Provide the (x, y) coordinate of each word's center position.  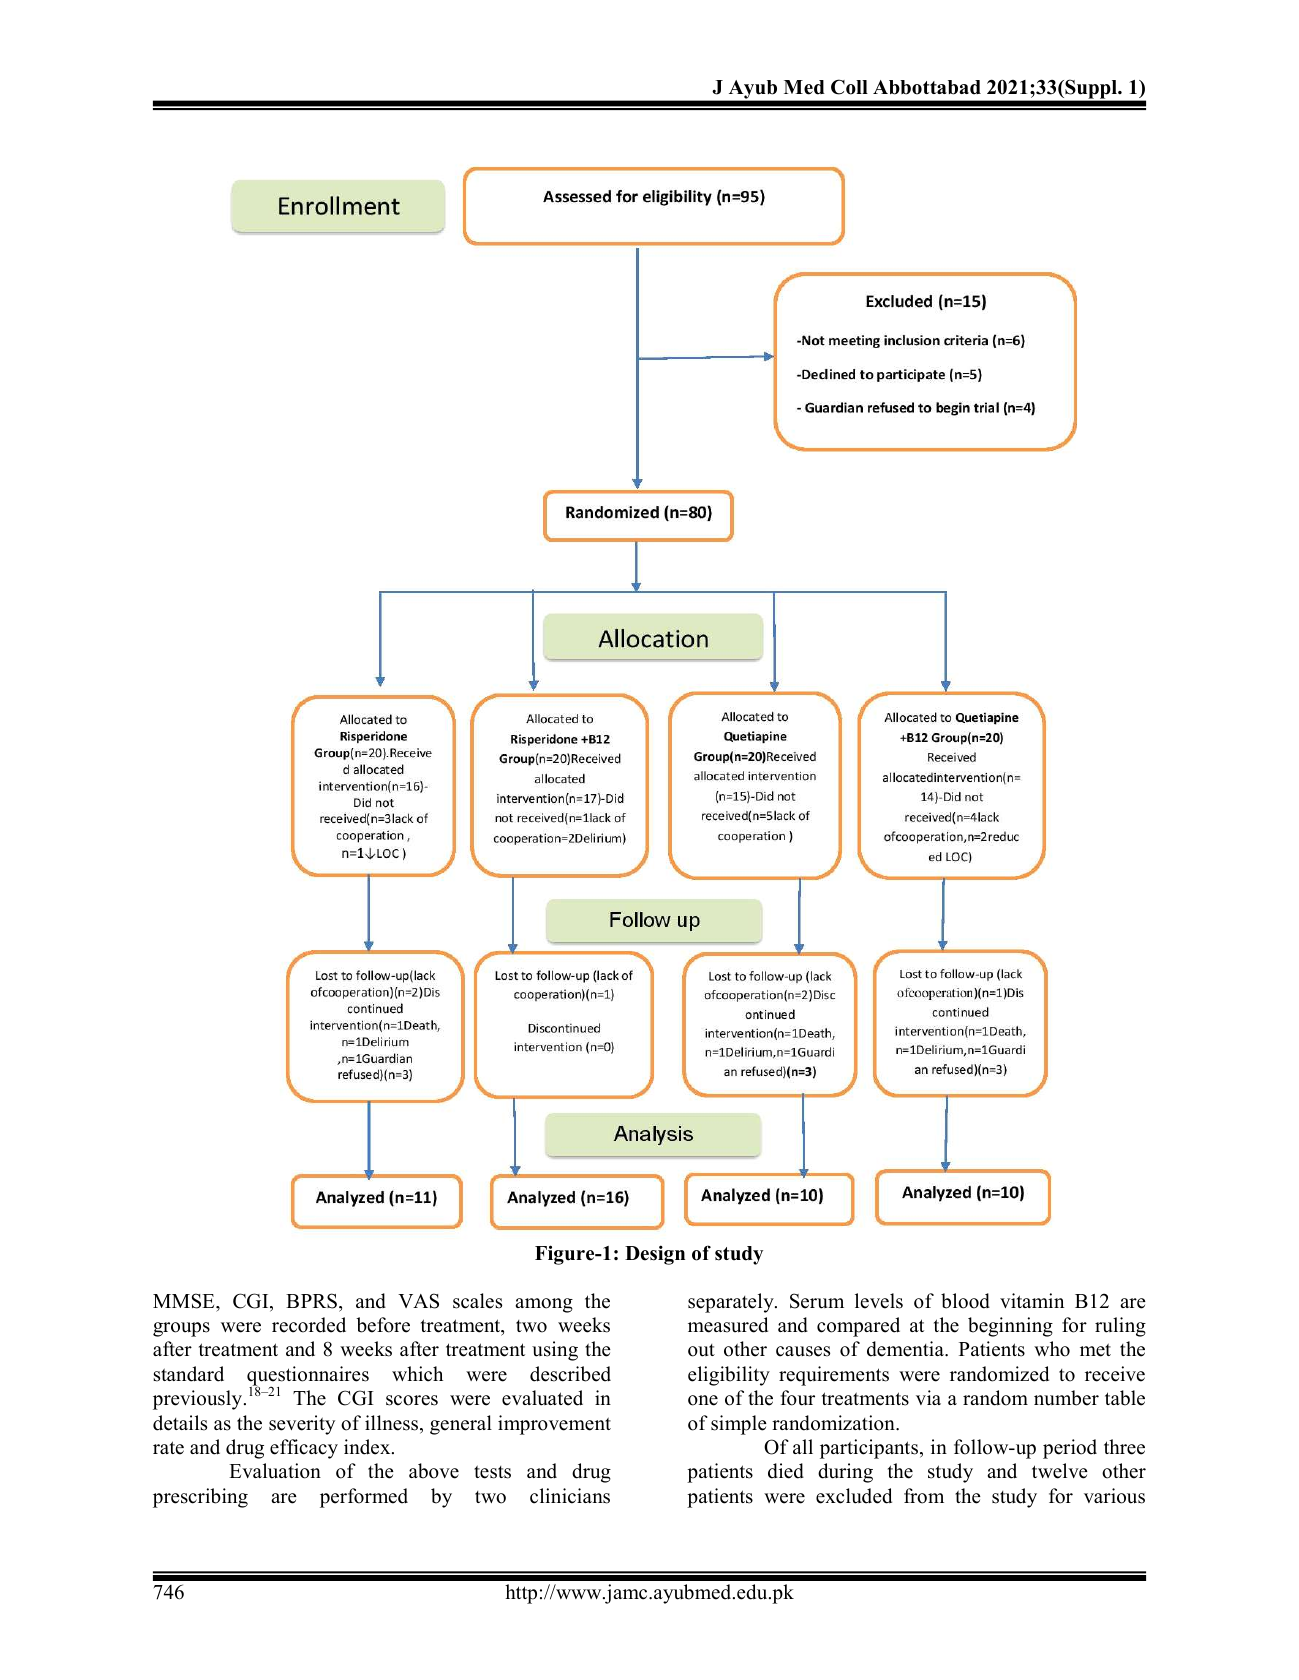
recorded (309, 1325)
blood (965, 1301)
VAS (418, 1301)
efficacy (304, 1449)
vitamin (1032, 1300)
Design (655, 1255)
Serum (817, 1301)
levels (879, 1301)
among (544, 1305)
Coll (849, 87)
